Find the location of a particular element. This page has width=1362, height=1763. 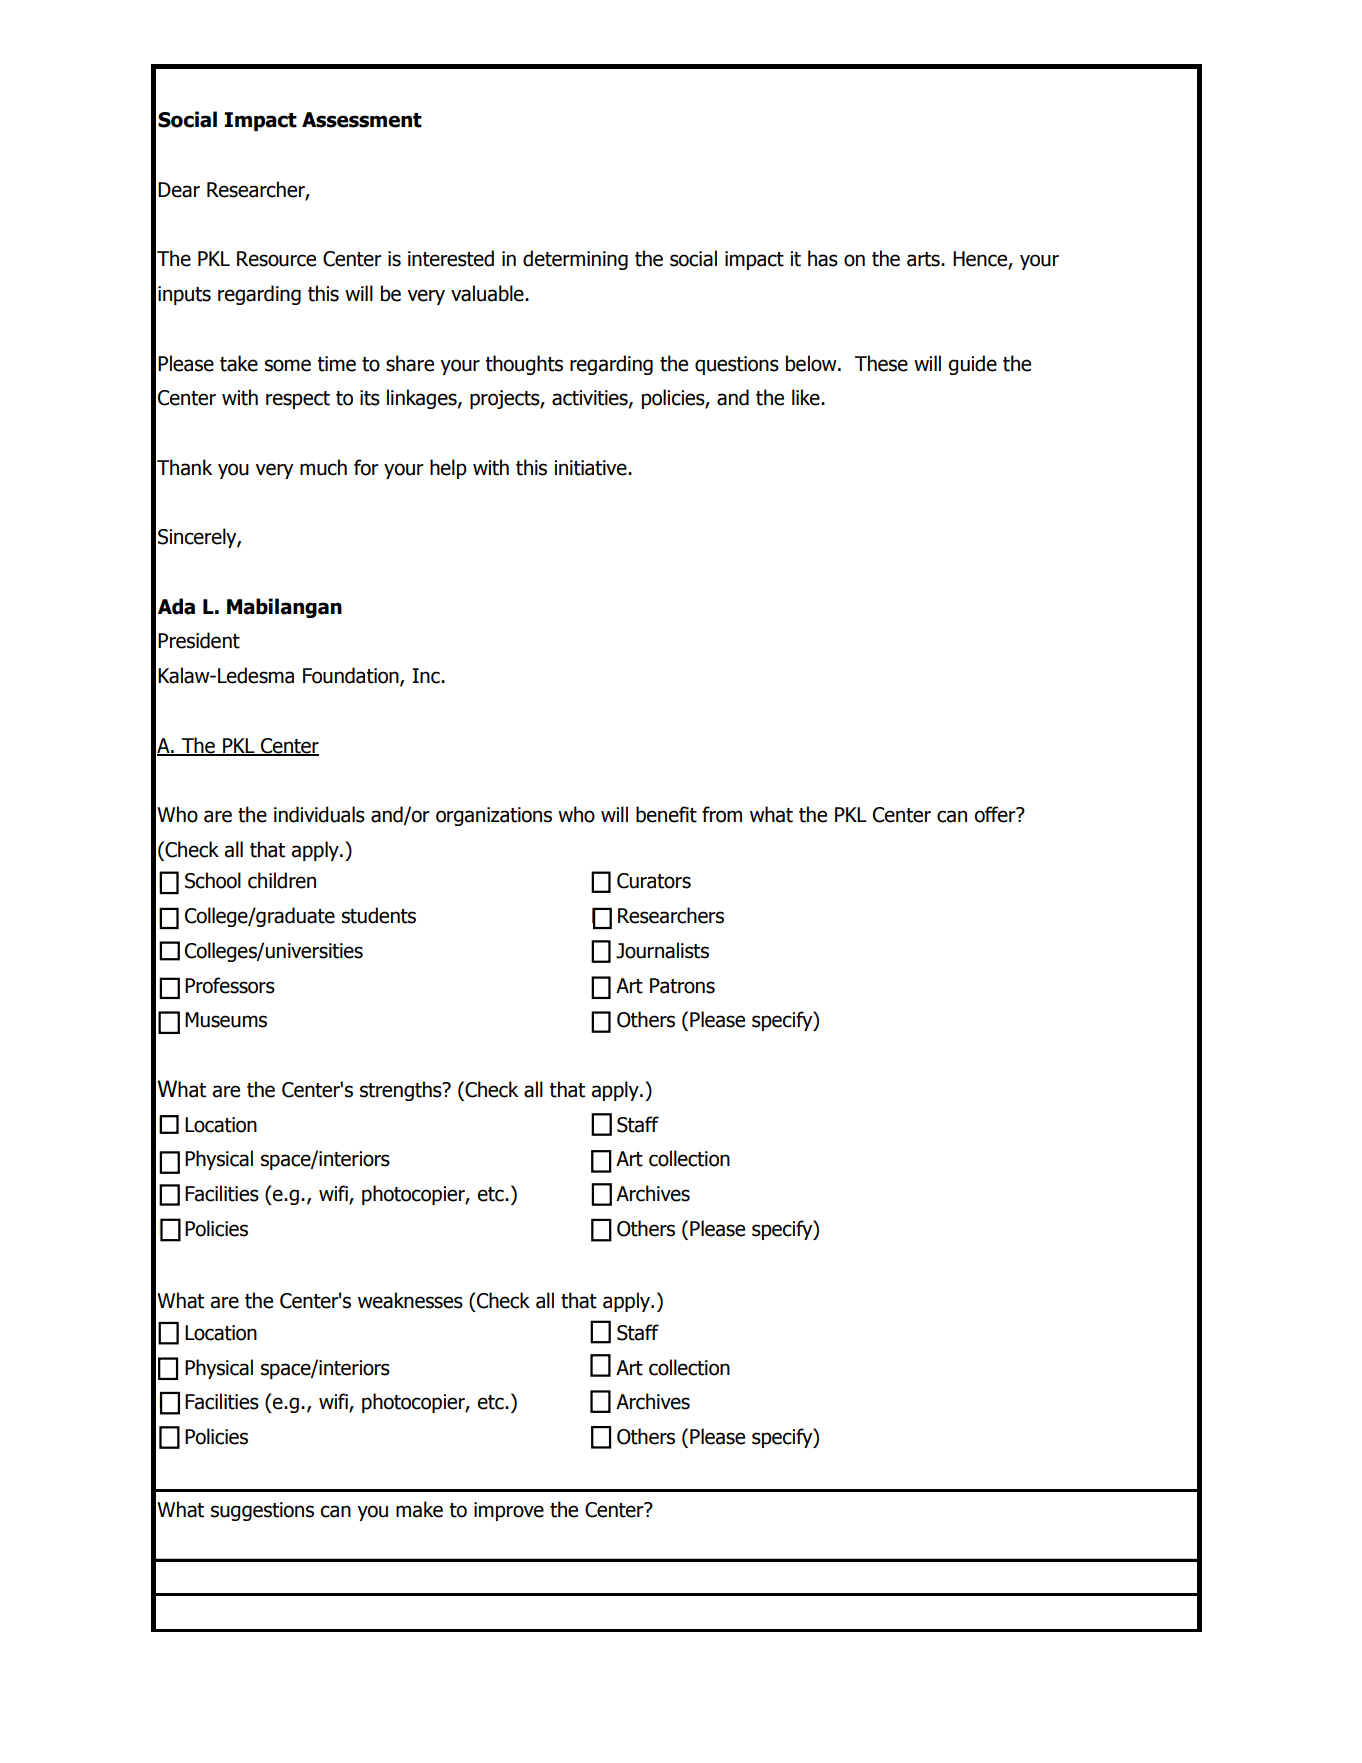

strengths is located at coordinates (402, 1091).
